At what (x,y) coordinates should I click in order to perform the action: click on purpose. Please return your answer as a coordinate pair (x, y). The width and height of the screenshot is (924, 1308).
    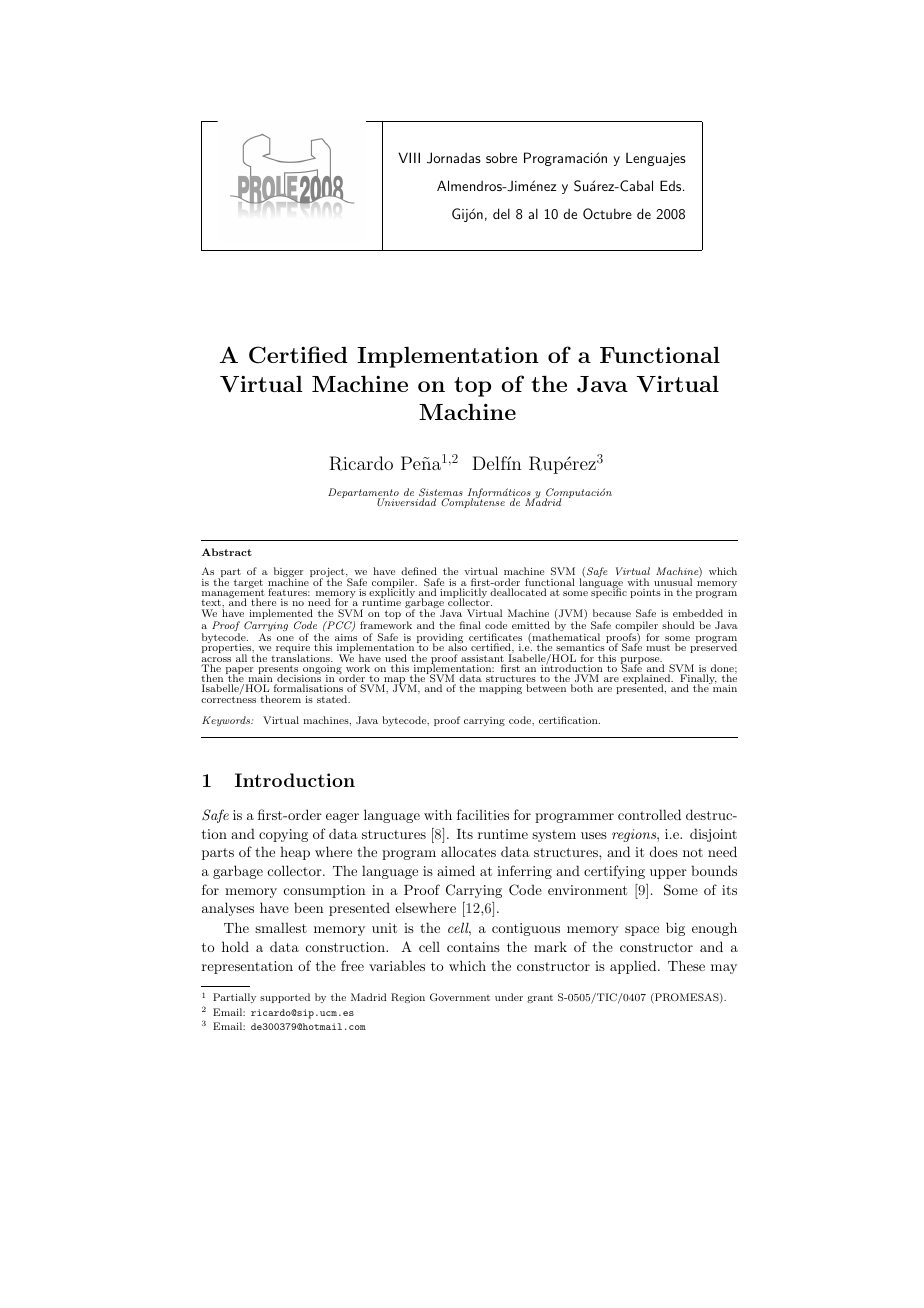
    Looking at the image, I should click on (641, 662).
